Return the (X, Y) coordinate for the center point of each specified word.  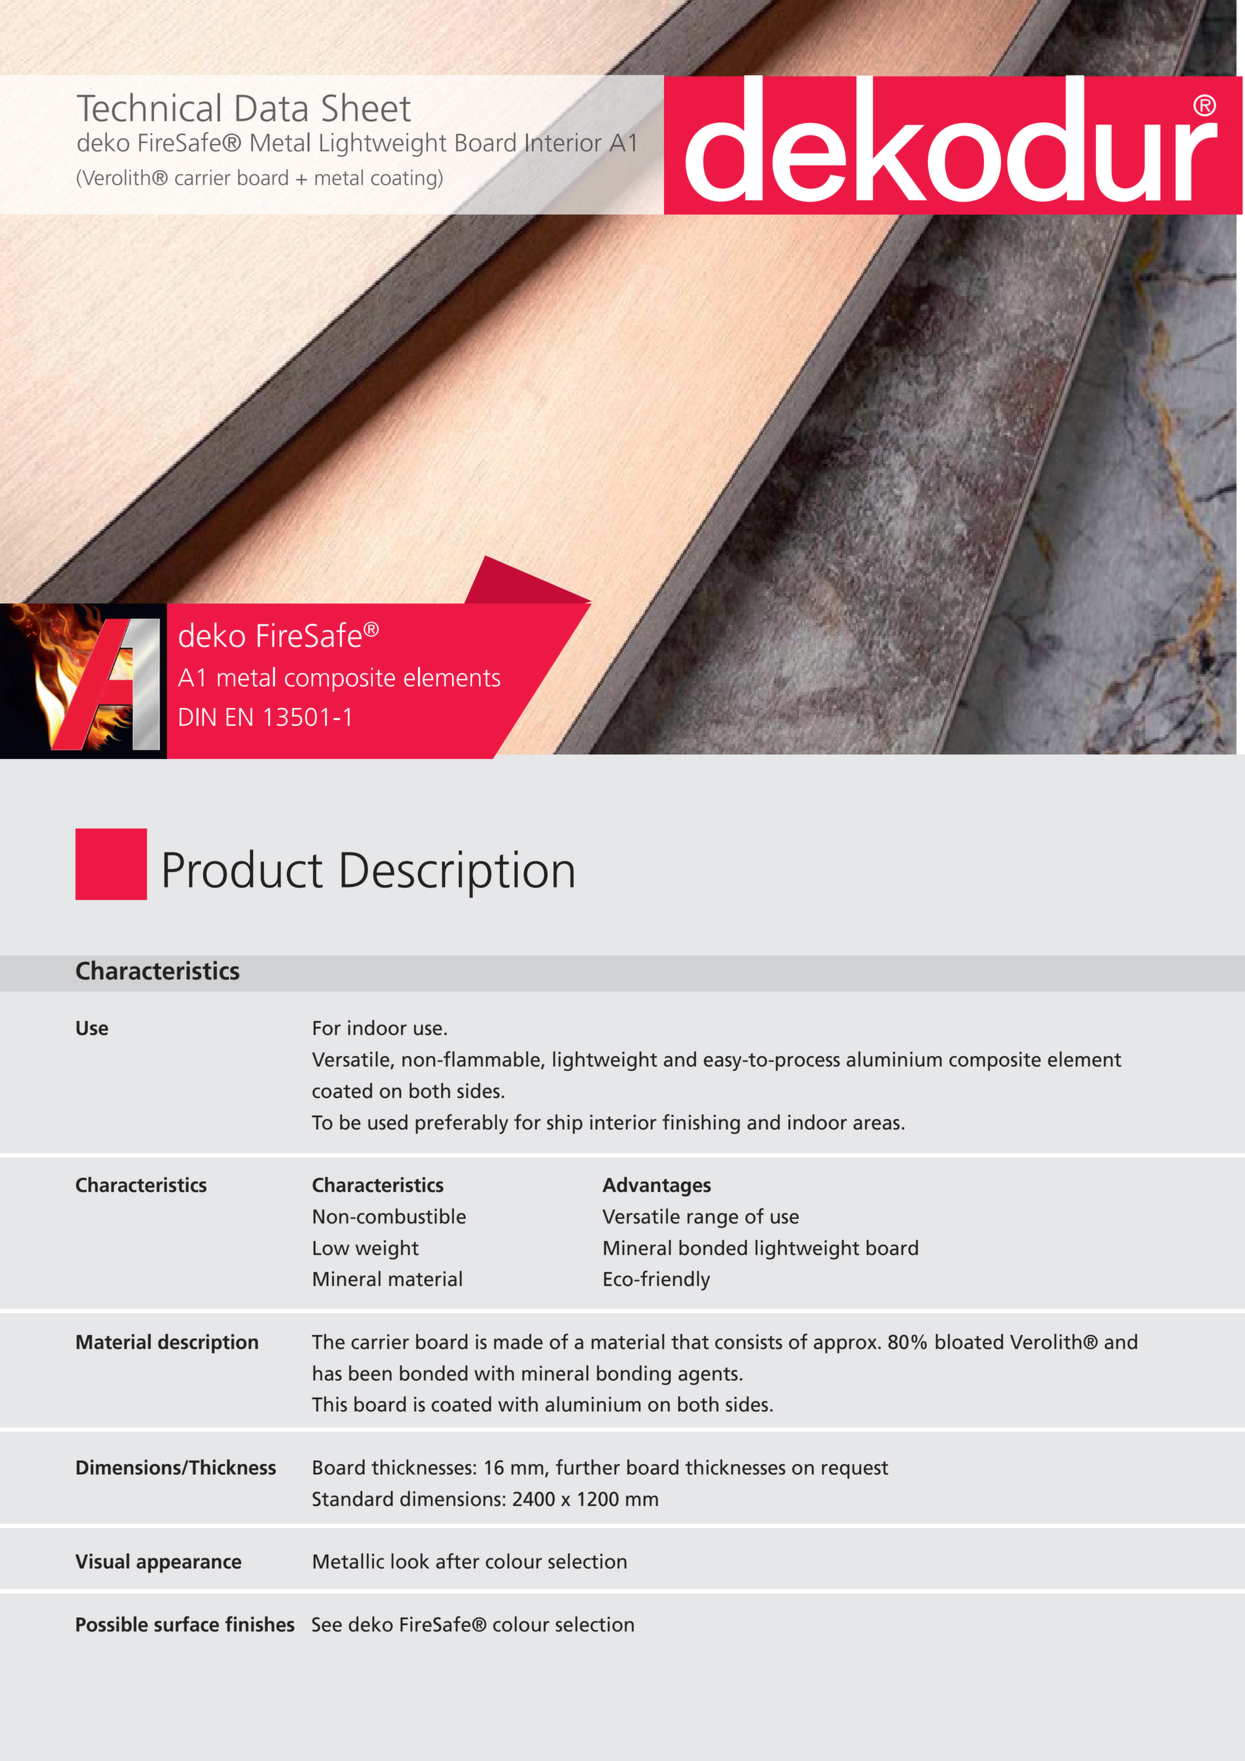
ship (565, 1124)
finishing (701, 1124)
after (458, 1561)
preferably (462, 1124)
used (388, 1122)
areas (876, 1124)
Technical (148, 107)
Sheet (366, 107)
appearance (189, 1565)
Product (243, 868)
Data (271, 108)
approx (846, 1346)
